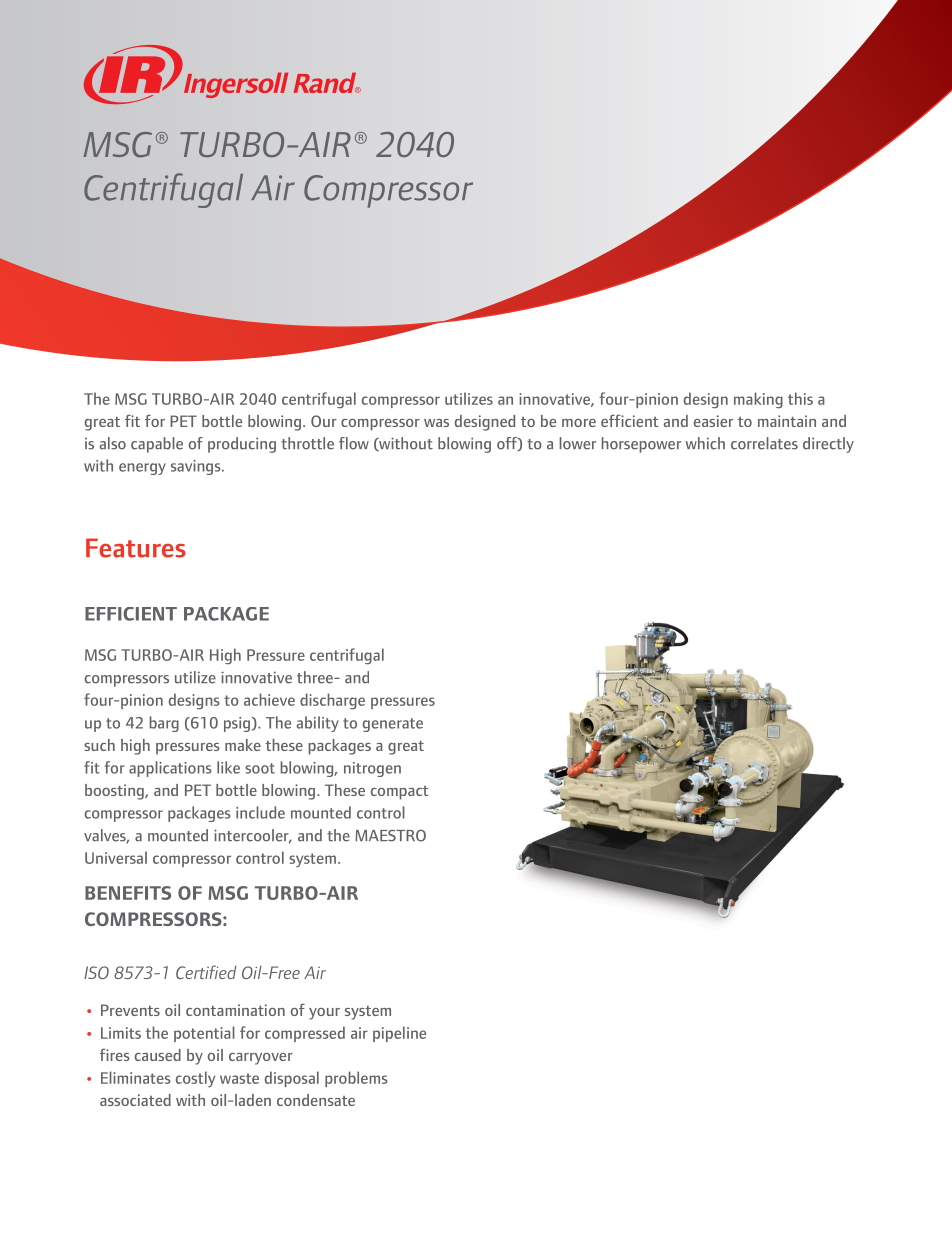 The width and height of the screenshot is (952, 1233). I want to click on generate, so click(393, 725).
